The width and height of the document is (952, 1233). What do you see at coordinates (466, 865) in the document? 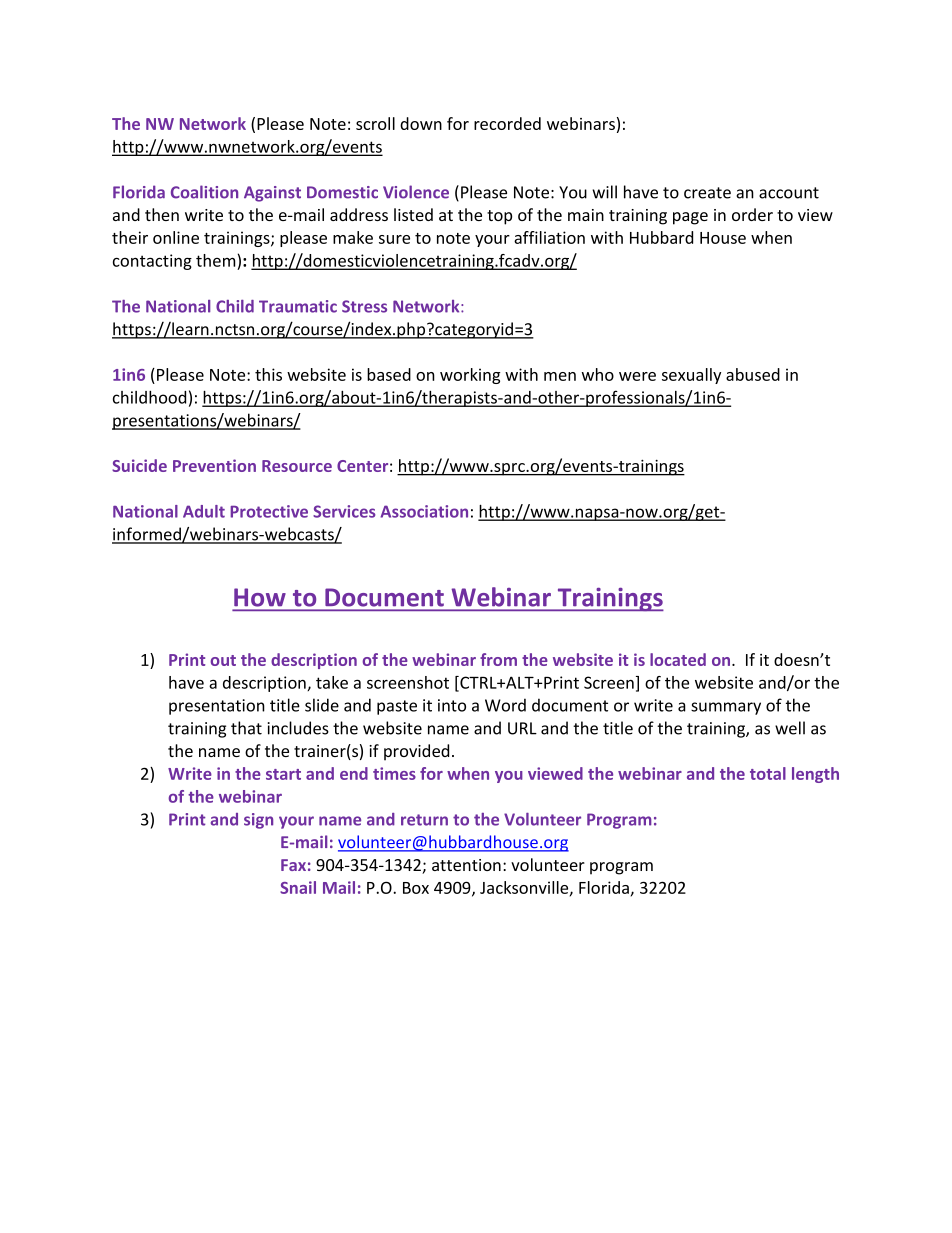
I see `attention` at bounding box center [466, 865].
